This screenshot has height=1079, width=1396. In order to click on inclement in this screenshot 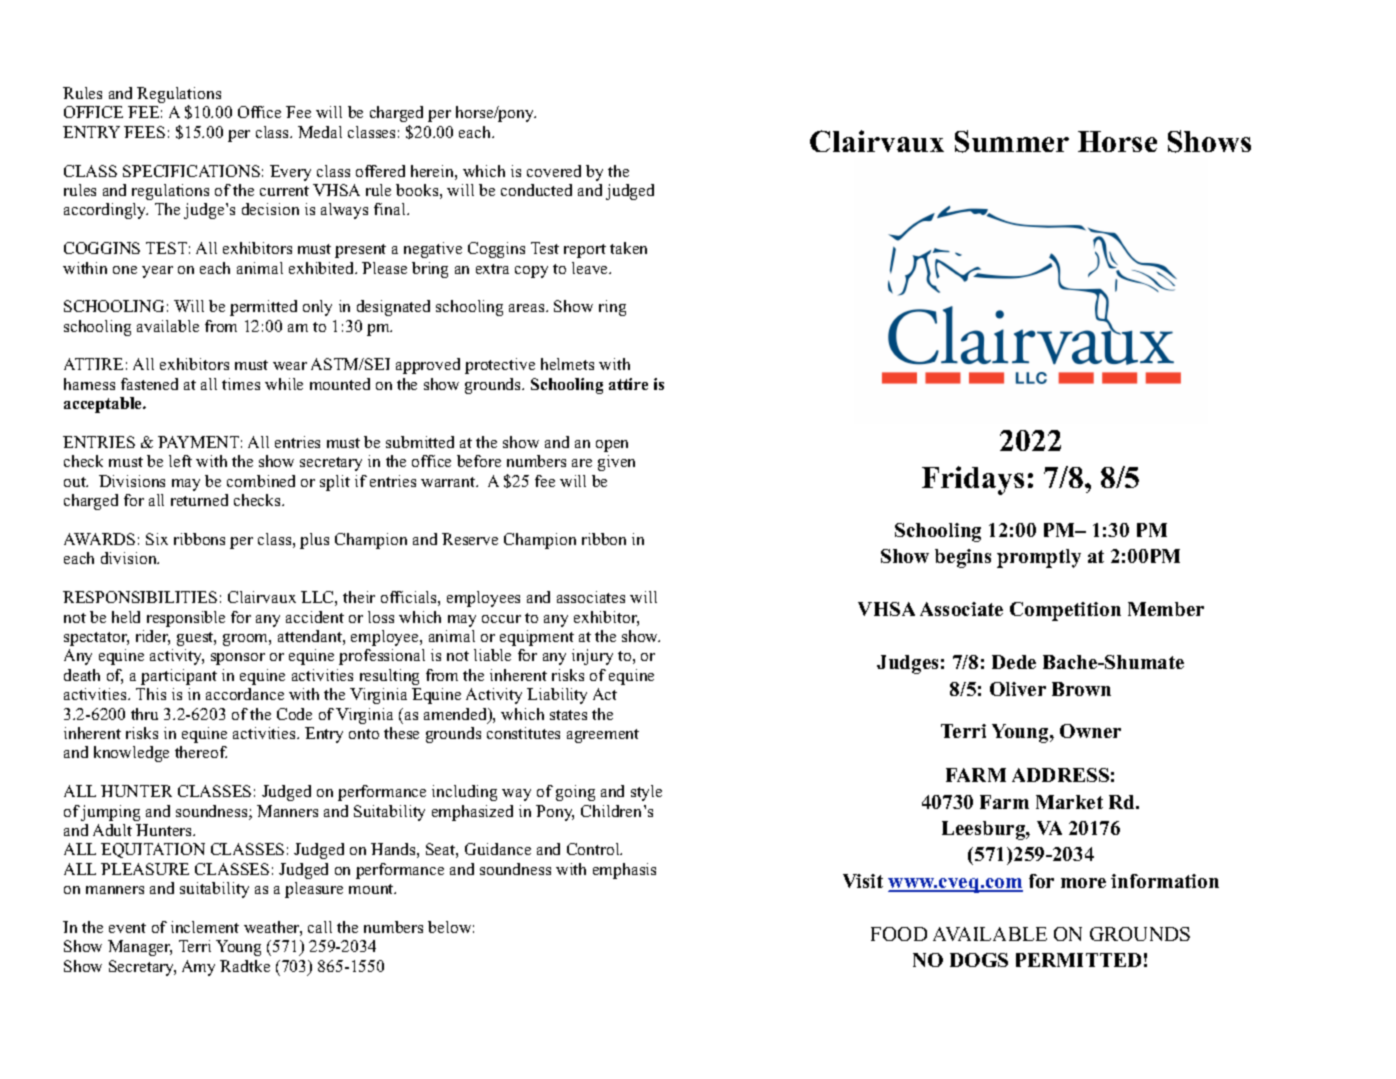, I will do `click(205, 927)`.
